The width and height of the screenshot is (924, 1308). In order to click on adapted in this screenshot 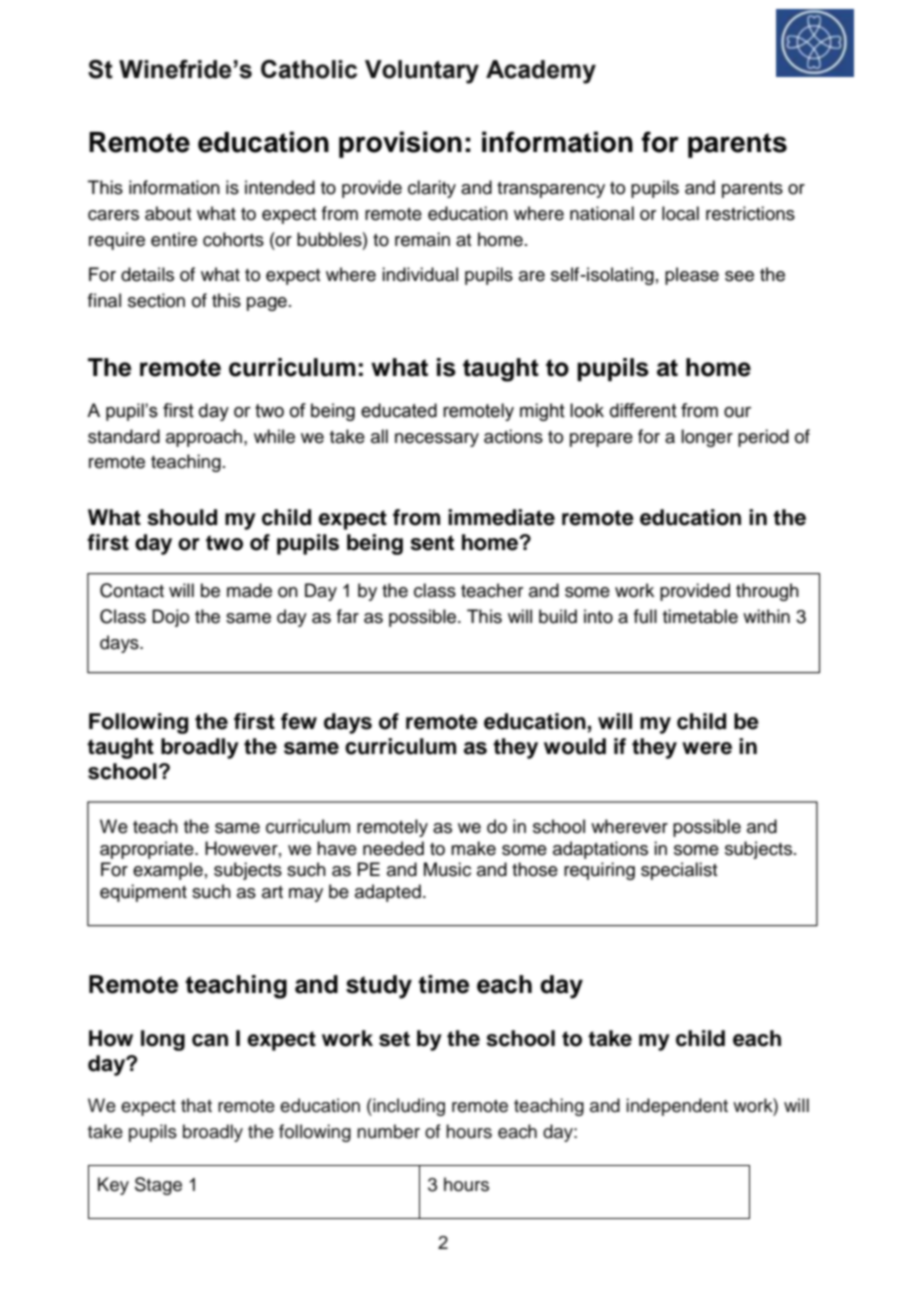, I will do `click(388, 893)`.
